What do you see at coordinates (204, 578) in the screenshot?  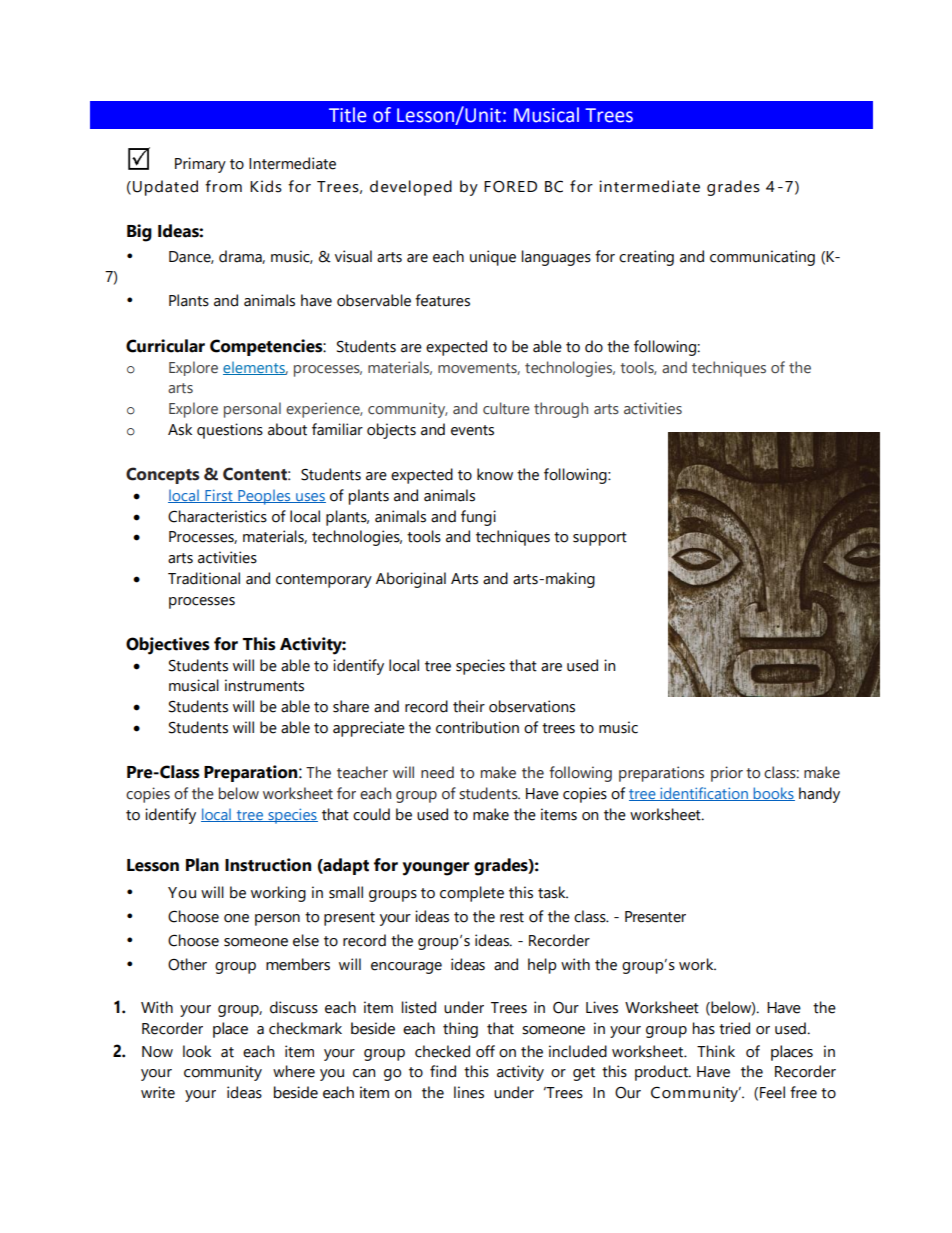 I see `Traditional` at bounding box center [204, 578].
